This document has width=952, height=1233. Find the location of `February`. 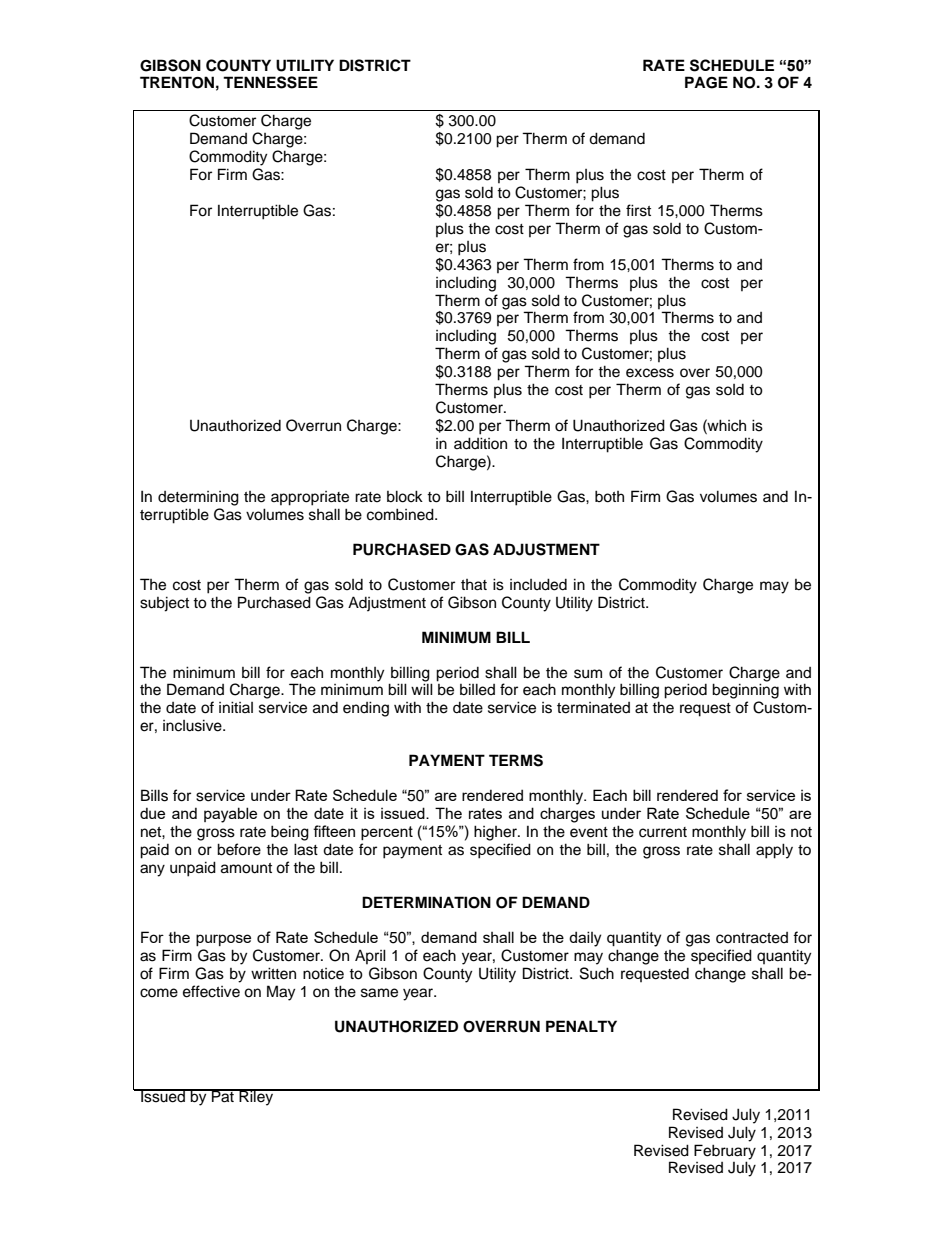

February is located at coordinates (725, 1152).
